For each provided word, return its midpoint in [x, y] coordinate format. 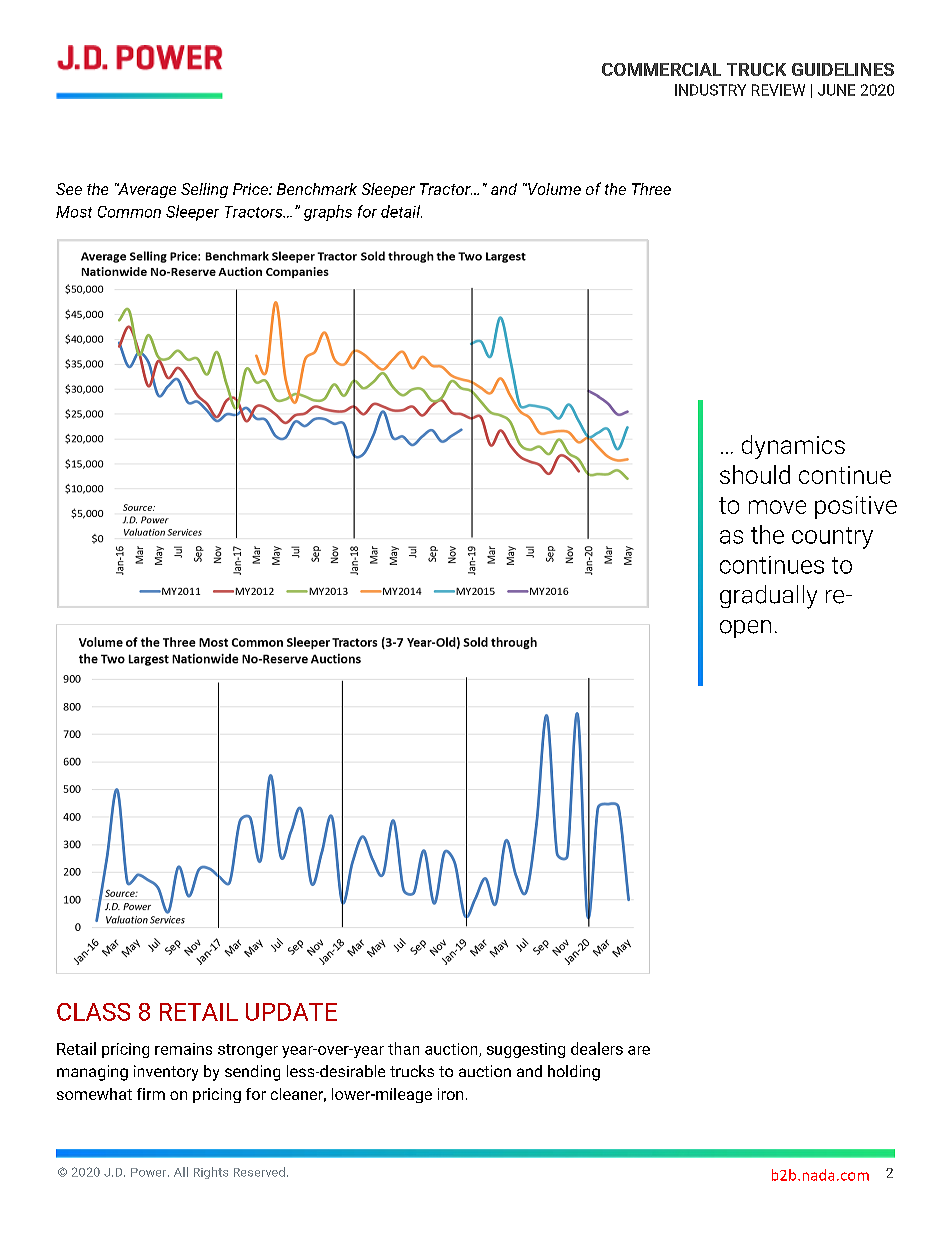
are [639, 1050]
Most [74, 212]
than [403, 1048]
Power [150, 1172]
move [777, 507]
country [832, 538]
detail [401, 211]
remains [183, 1049]
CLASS [93, 1012]
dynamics [793, 447]
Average [146, 190]
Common [129, 212]
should [755, 474]
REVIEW [778, 90]
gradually [768, 597]
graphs [328, 213]
